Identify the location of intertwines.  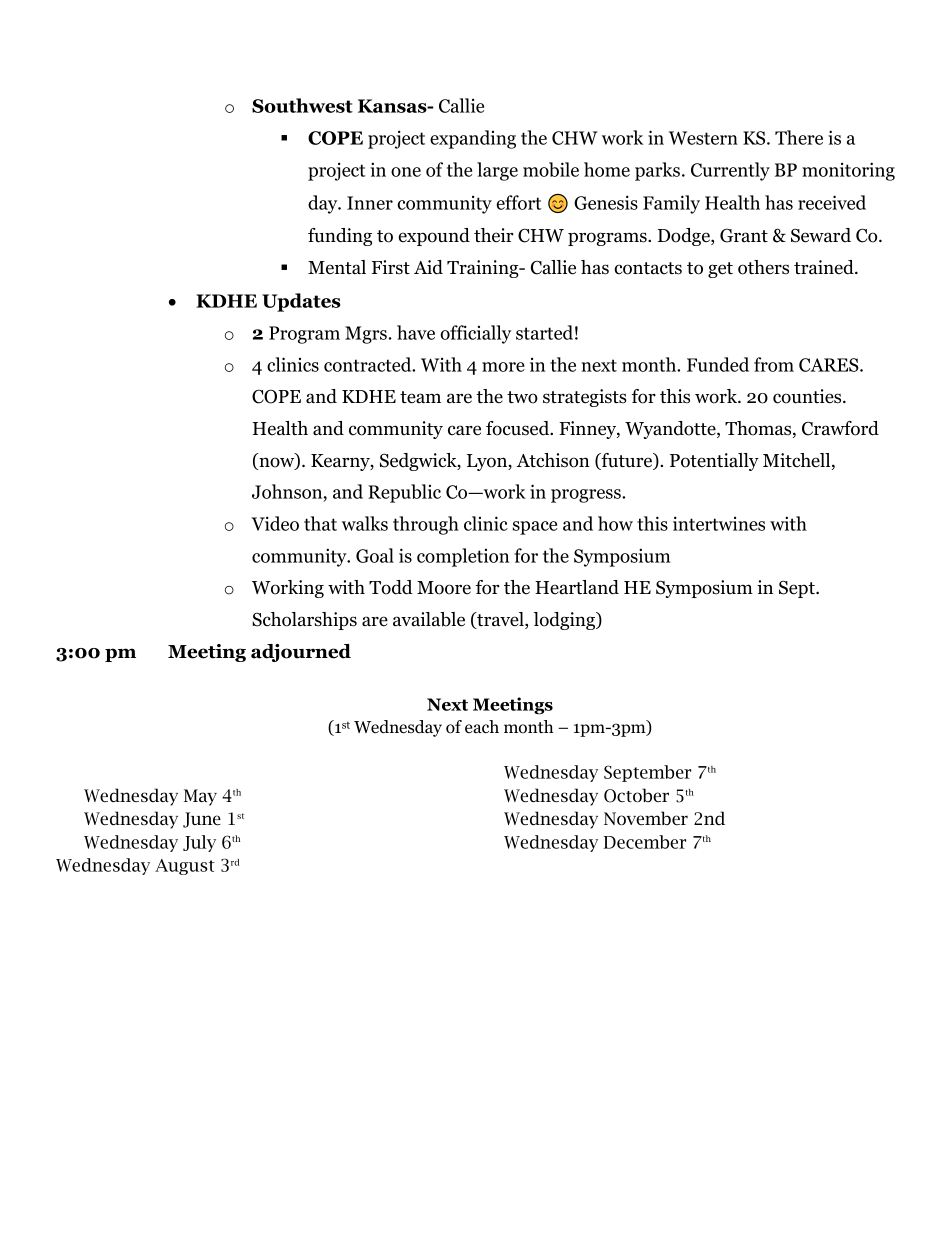
(719, 523).
